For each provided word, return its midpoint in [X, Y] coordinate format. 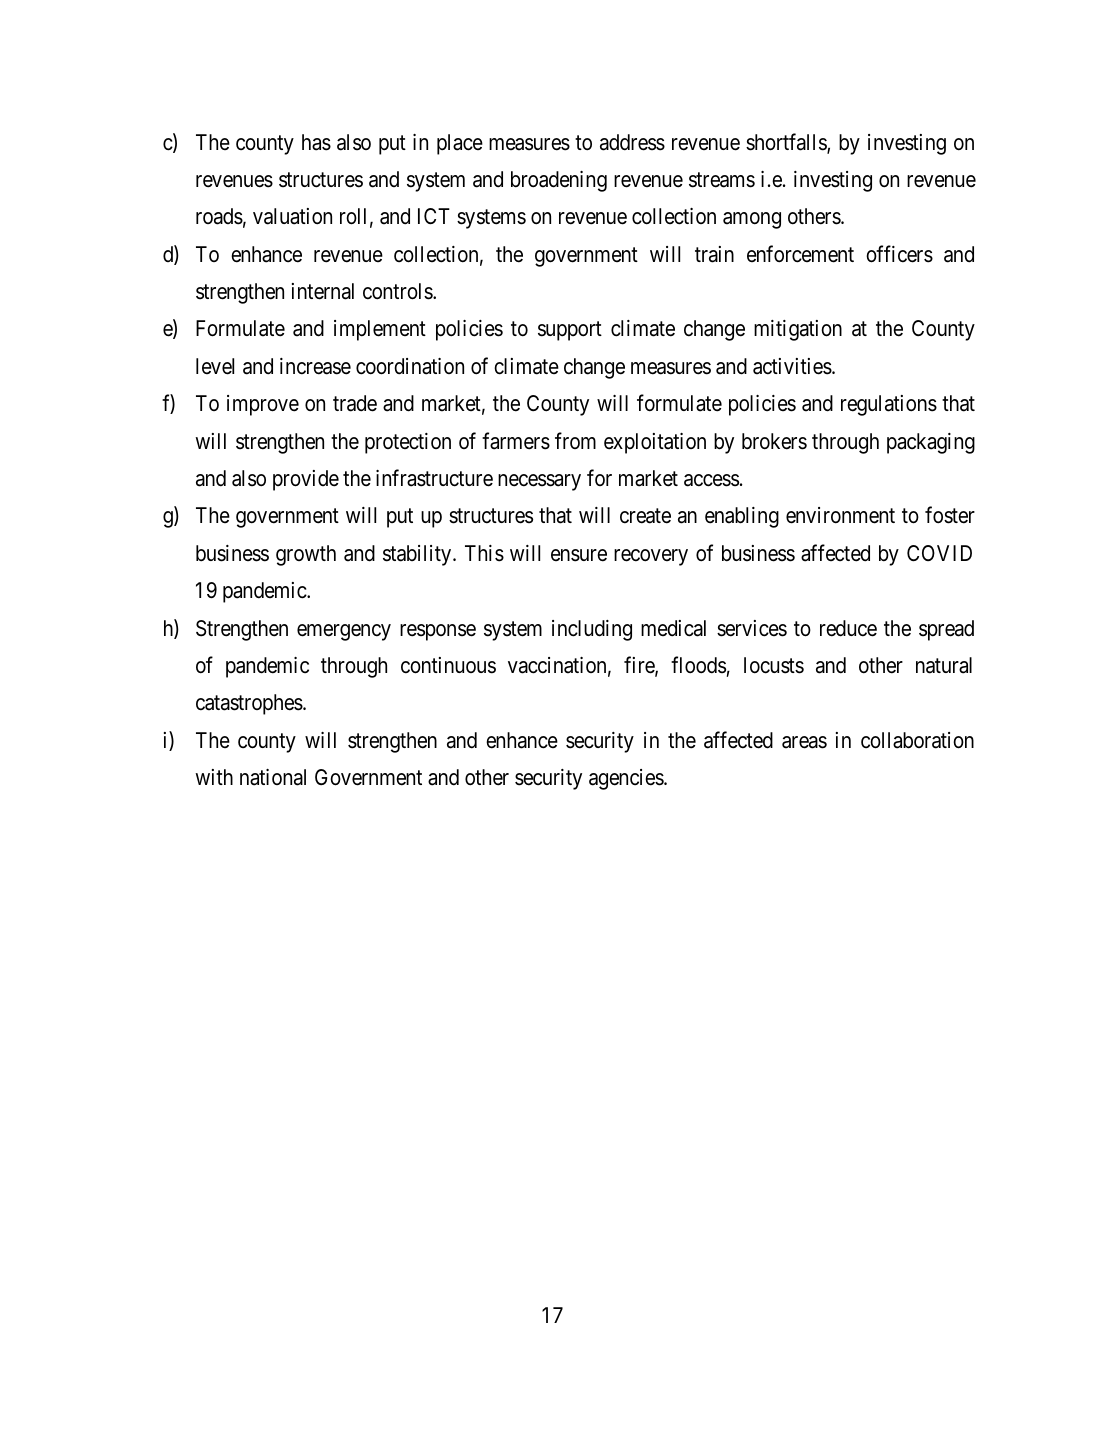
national [273, 777]
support [570, 331]
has [316, 142]
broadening [559, 181]
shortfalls [787, 143]
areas [804, 742]
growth [306, 555]
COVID [939, 553]
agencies [627, 779]
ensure [579, 555]
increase [315, 366]
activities [792, 366]
